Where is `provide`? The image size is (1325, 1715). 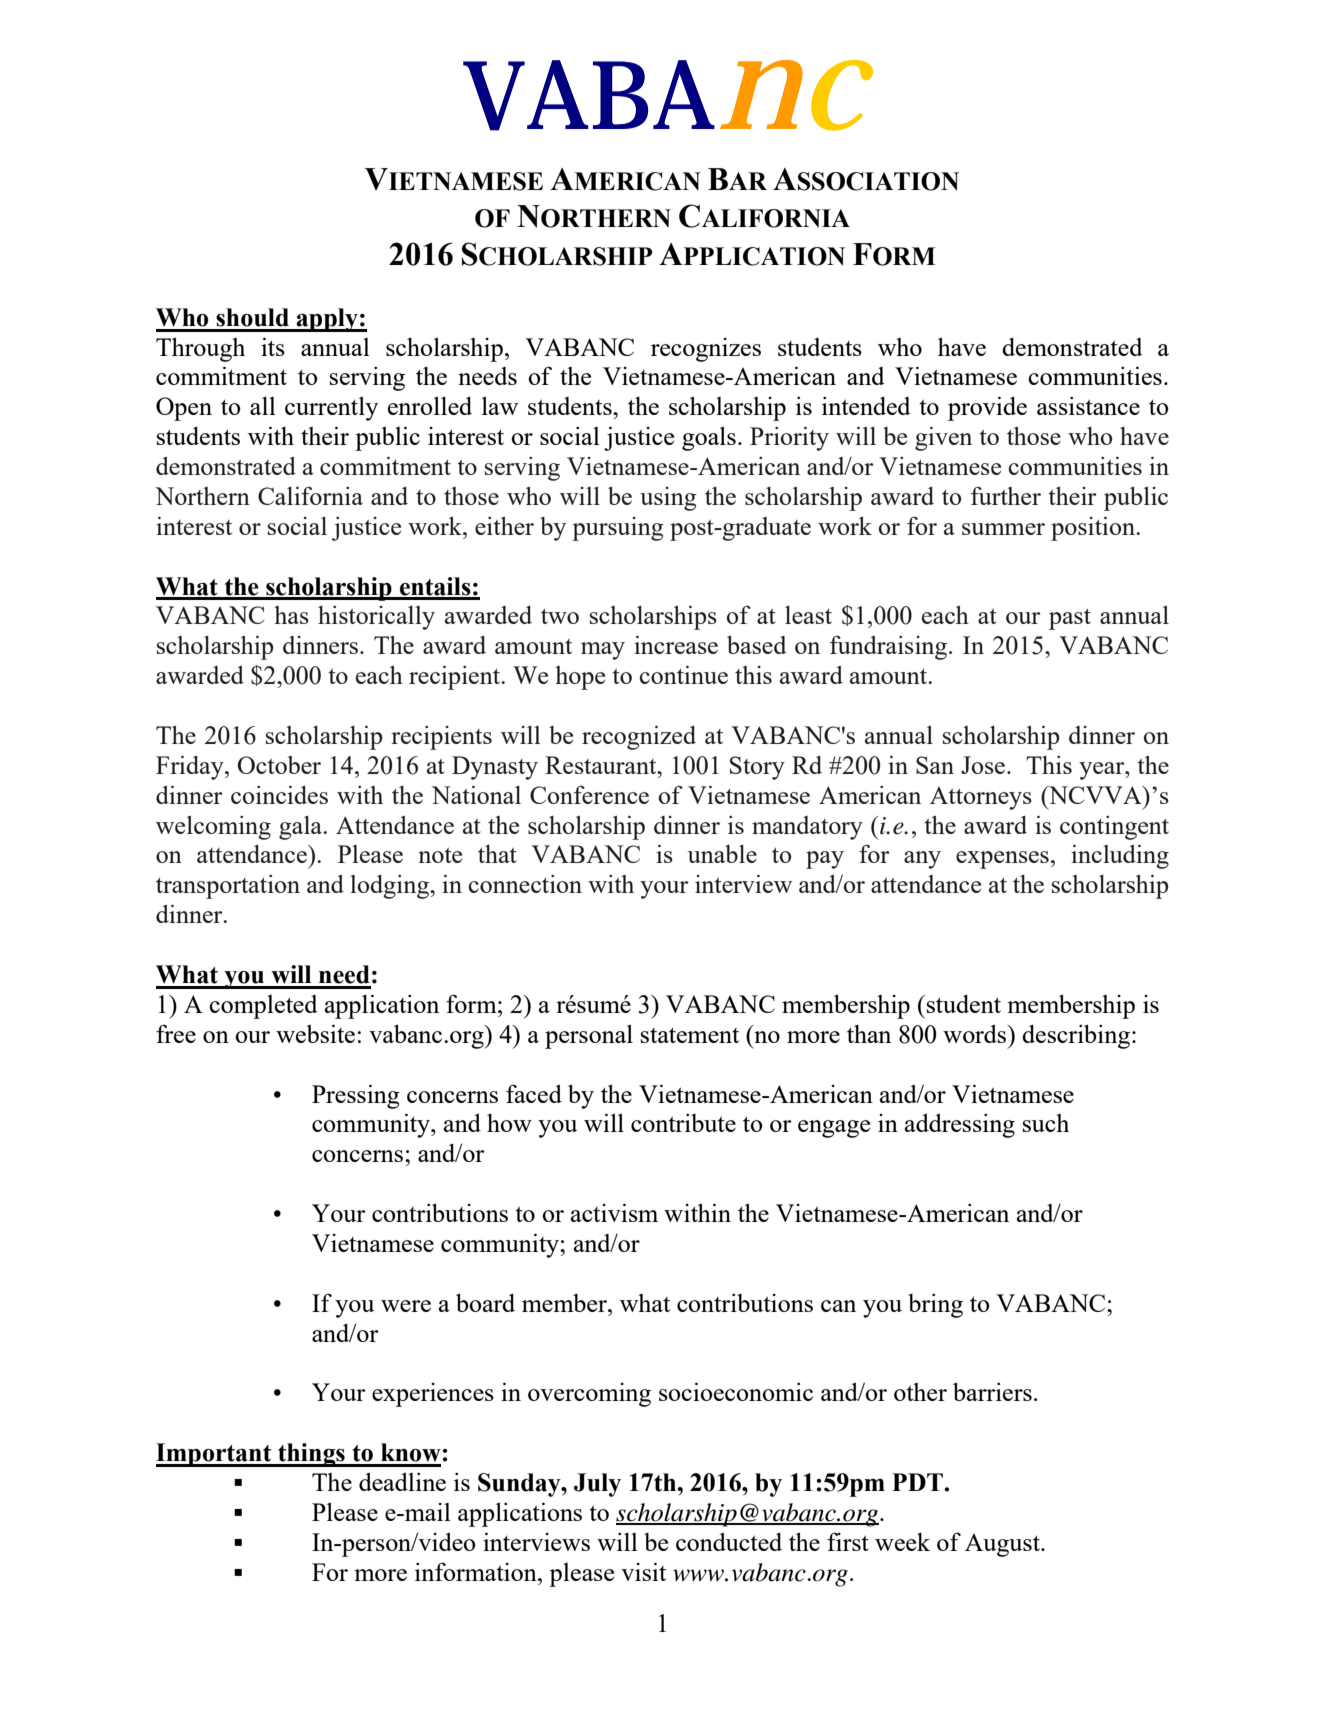
provide is located at coordinates (987, 408).
